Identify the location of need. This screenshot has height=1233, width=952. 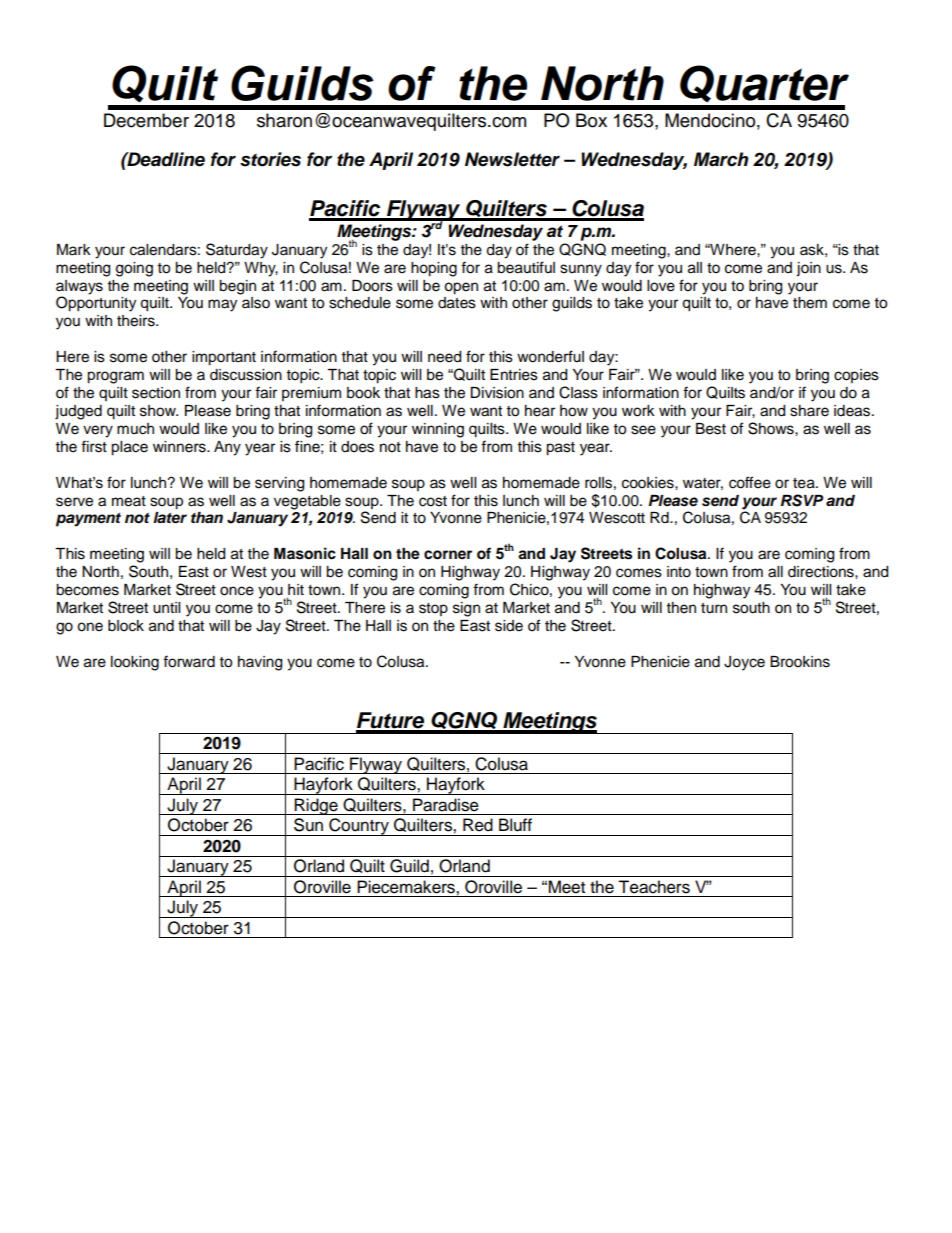
(444, 357).
